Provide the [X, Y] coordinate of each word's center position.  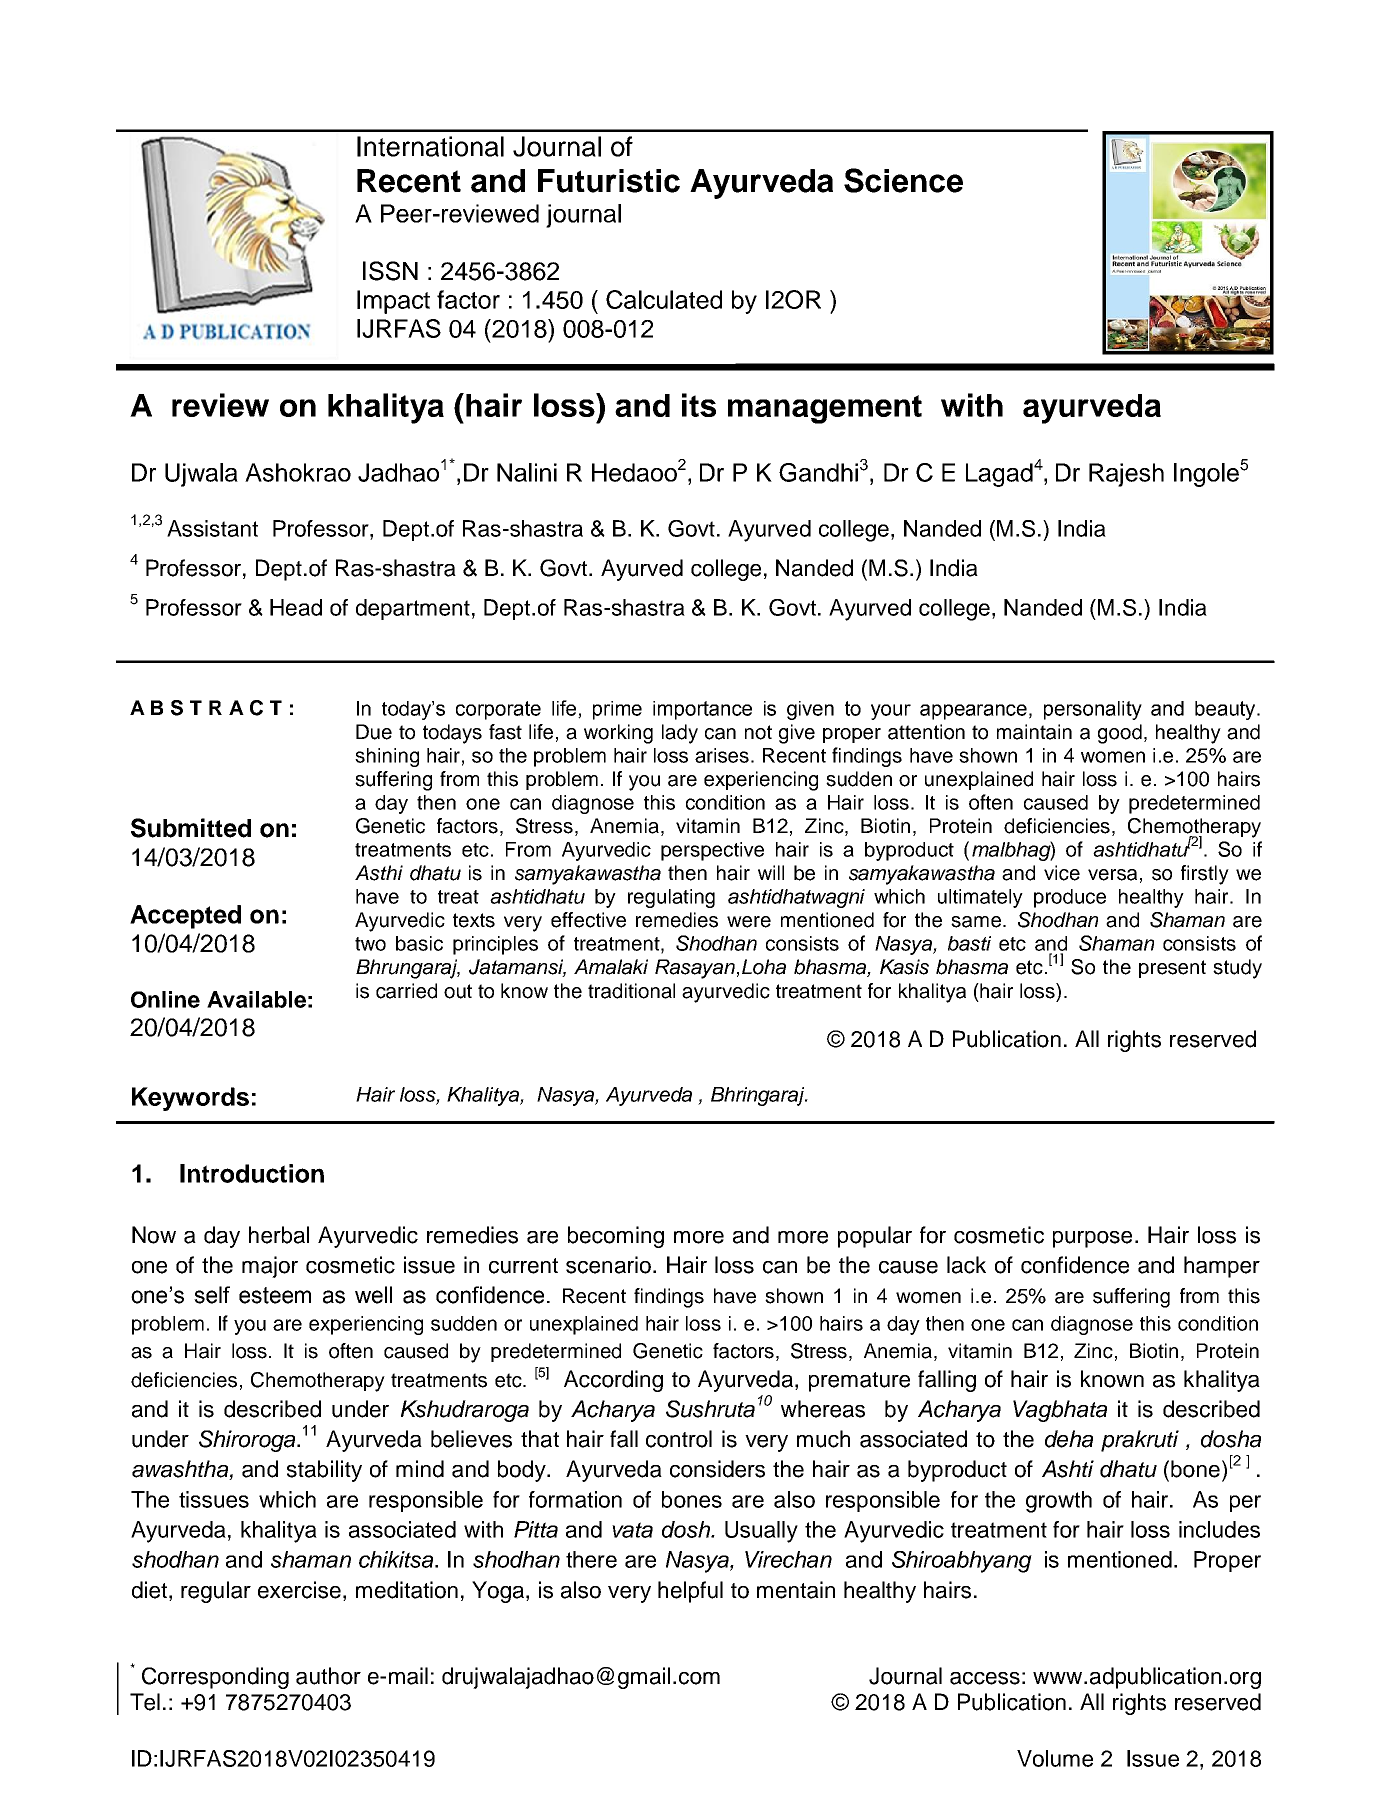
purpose [1092, 1239]
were [749, 922]
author [328, 1676]
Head [296, 607]
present [1172, 969]
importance [702, 710]
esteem [275, 1295]
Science [903, 180]
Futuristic [609, 181]
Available [256, 999]
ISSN [390, 271]
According [613, 1381]
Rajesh [1126, 475]
